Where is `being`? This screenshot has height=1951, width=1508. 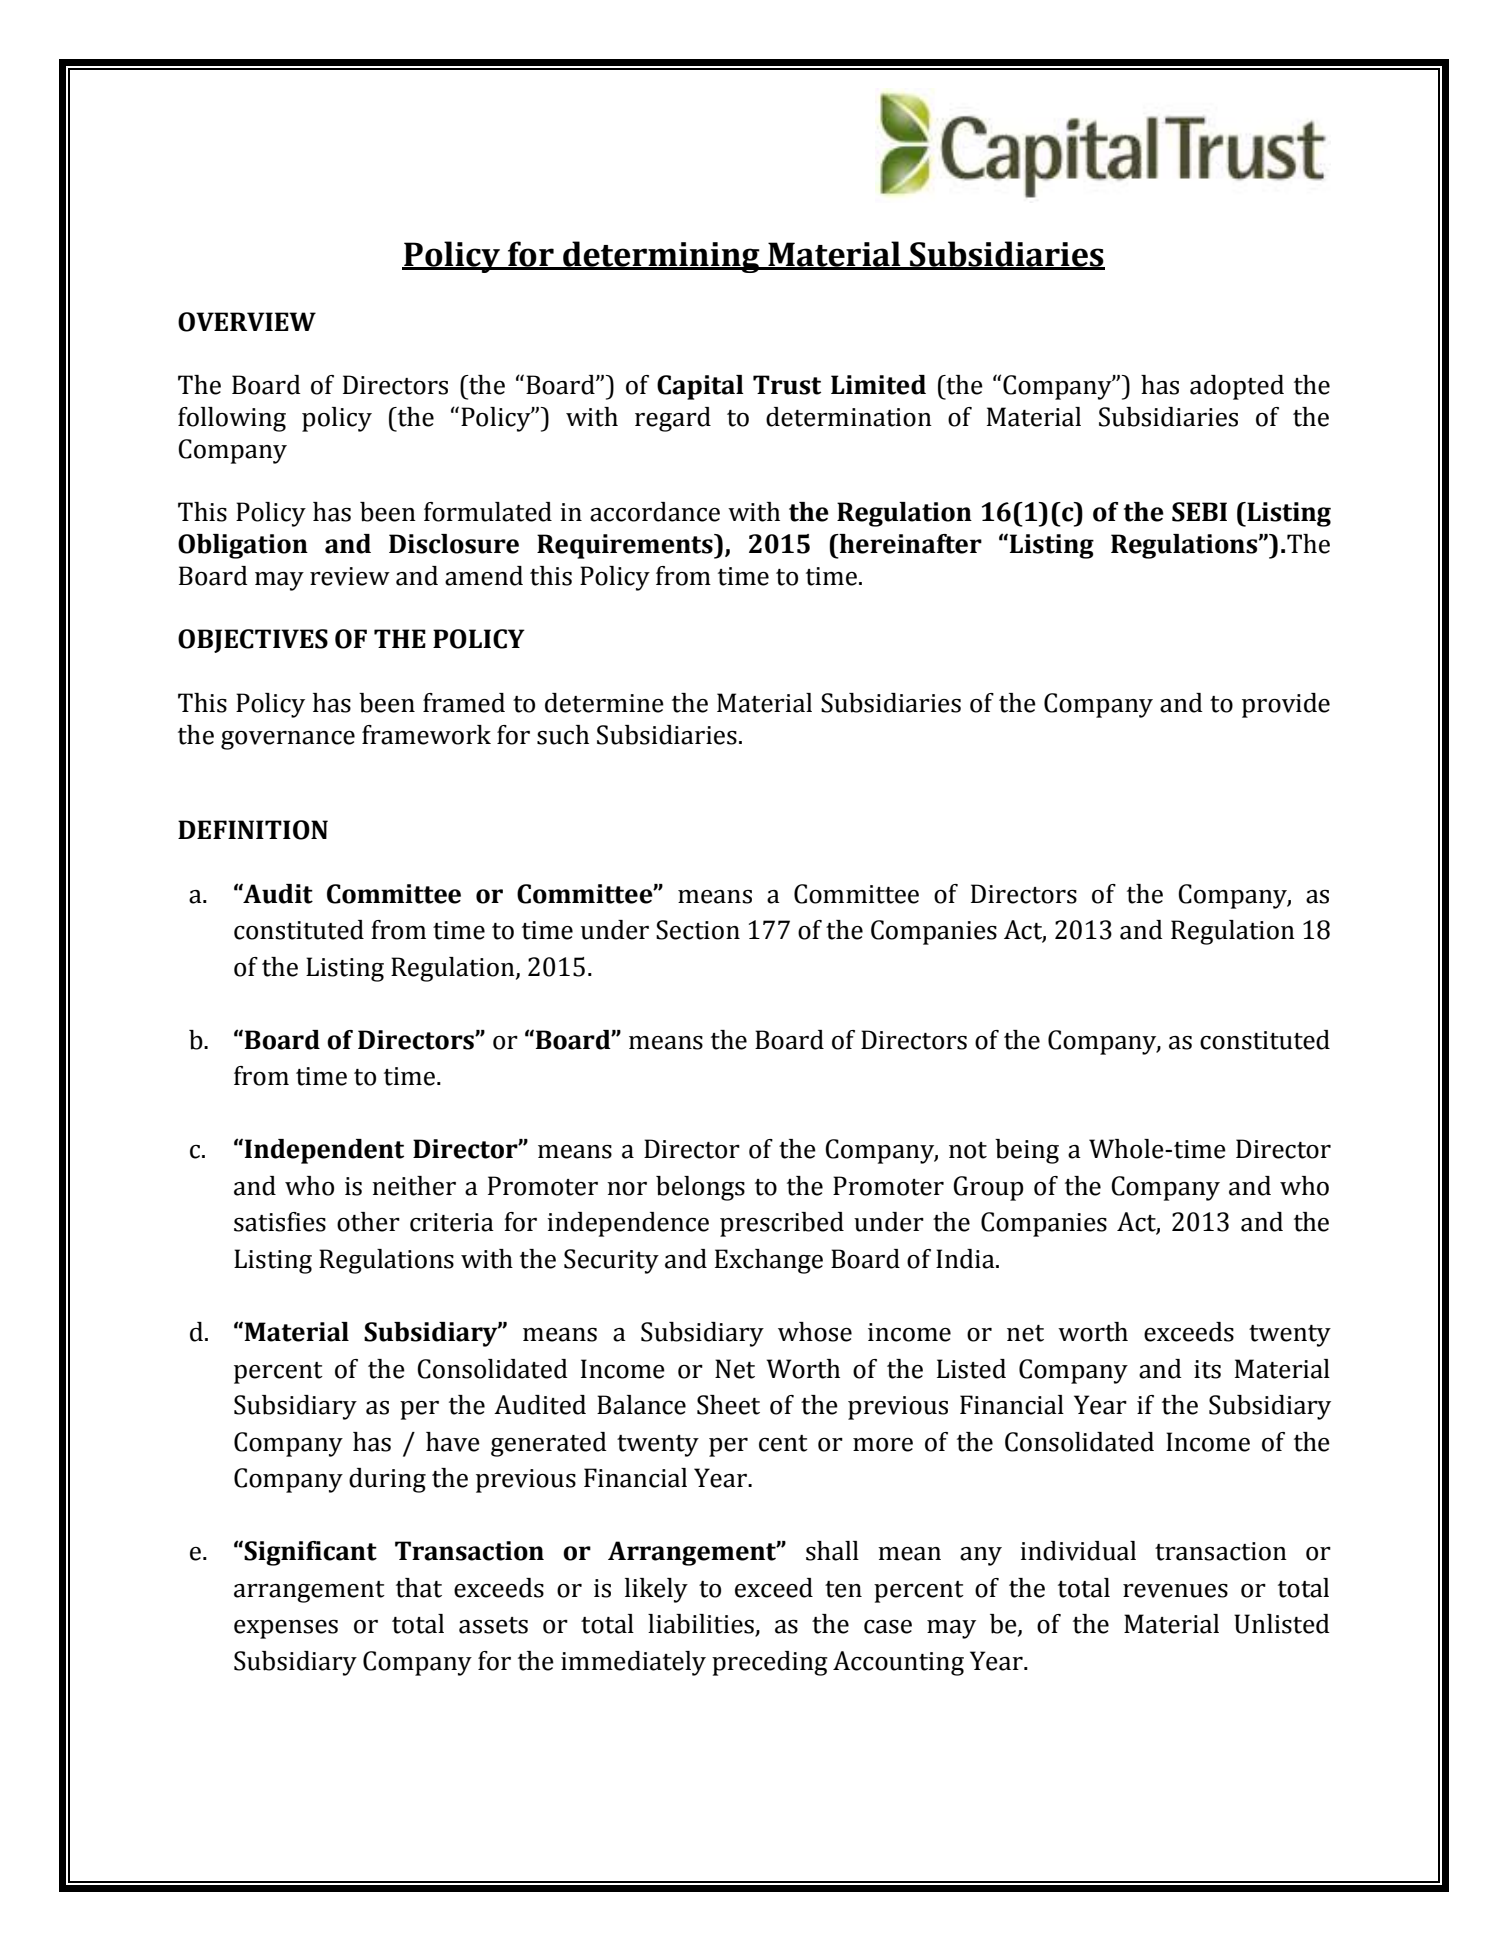
being is located at coordinates (1027, 1151).
